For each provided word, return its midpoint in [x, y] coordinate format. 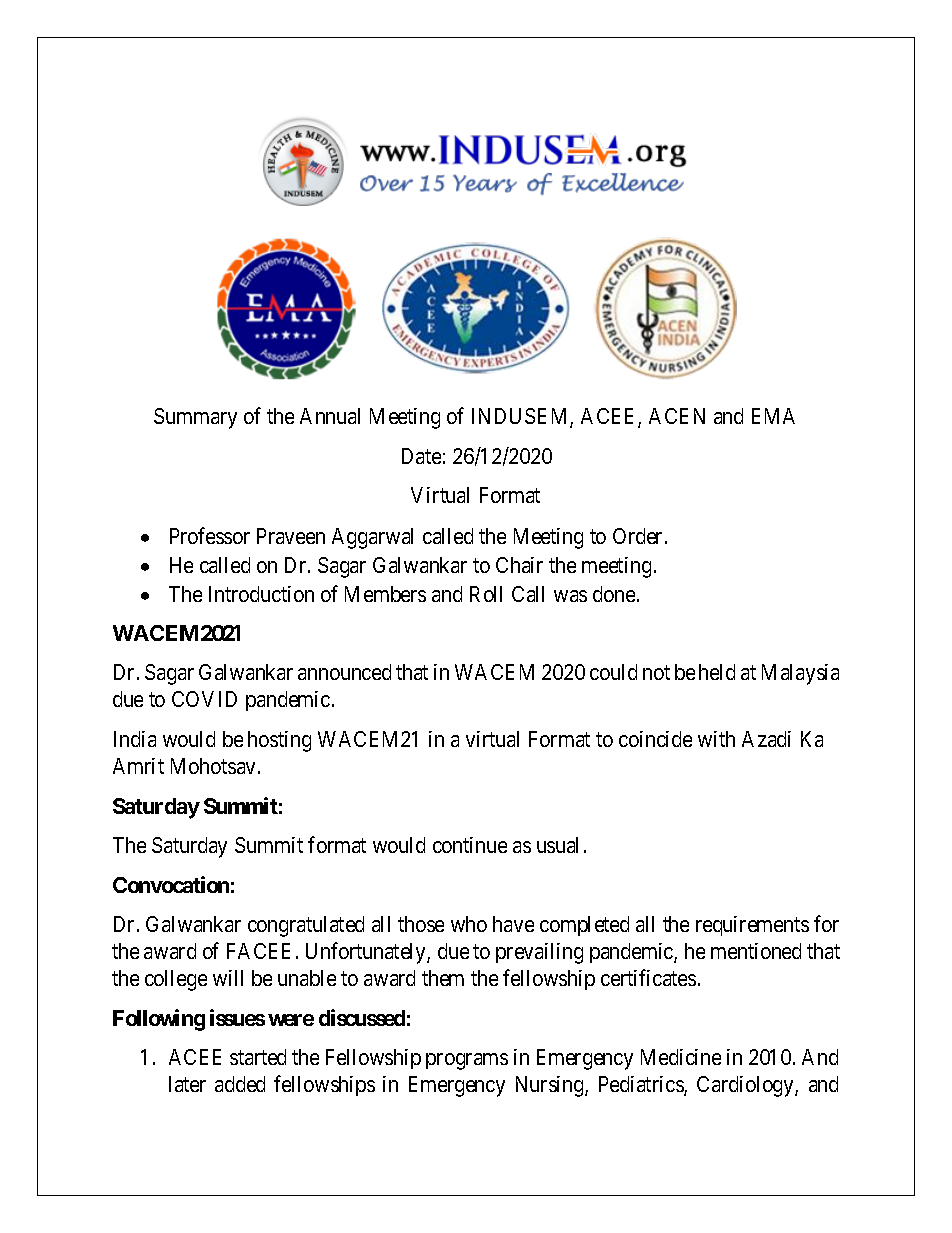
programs [467, 1061]
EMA [773, 416]
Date [421, 456]
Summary [195, 418]
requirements [752, 926]
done [614, 594]
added [240, 1084]
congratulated [306, 926]
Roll [486, 594]
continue [470, 845]
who [469, 924]
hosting [279, 741]
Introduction [261, 594]
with [716, 739]
